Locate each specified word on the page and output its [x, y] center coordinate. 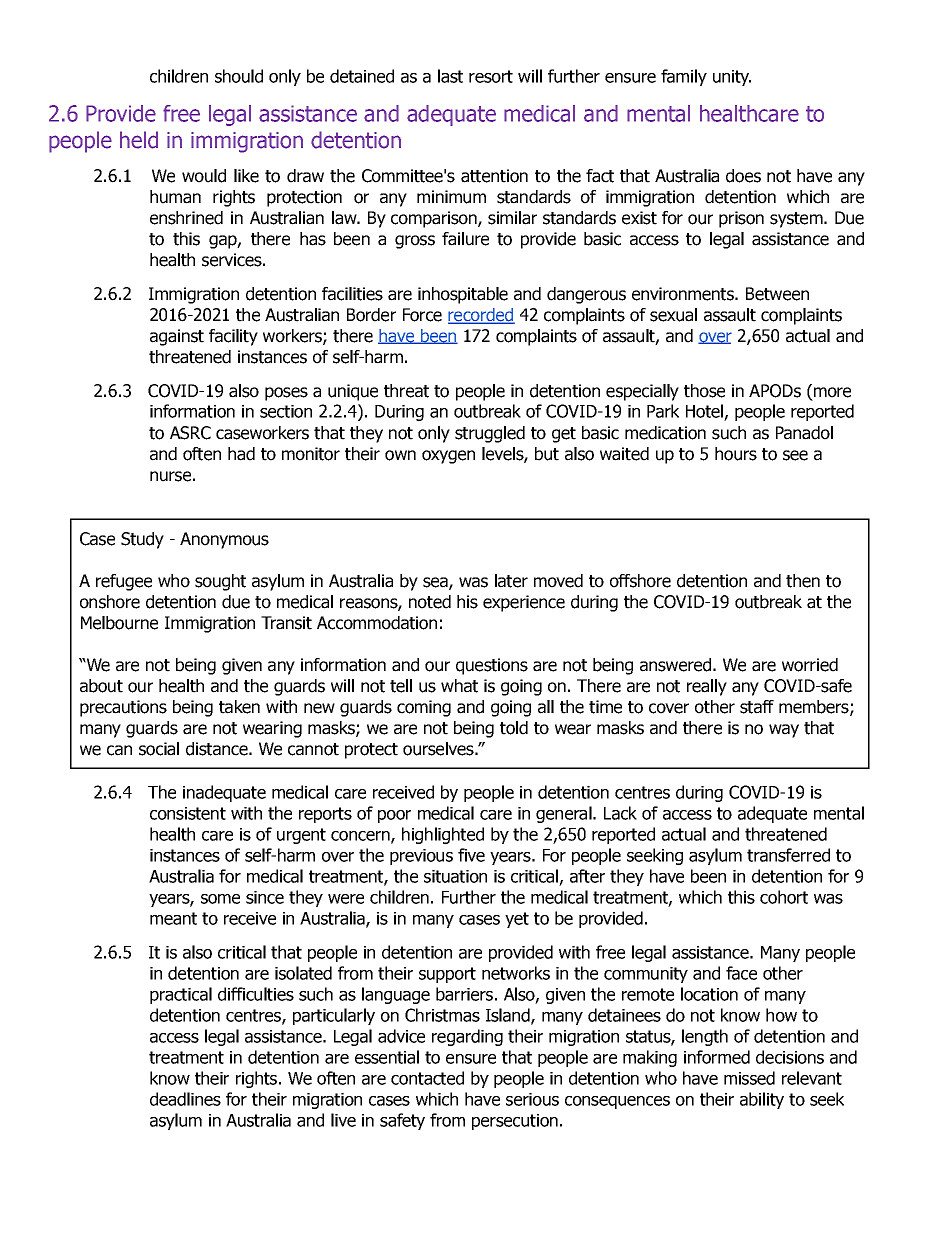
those [704, 391]
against [177, 337]
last [450, 76]
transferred [788, 855]
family [684, 77]
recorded [481, 316]
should [239, 76]
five [471, 855]
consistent [188, 813]
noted [430, 602]
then [803, 581]
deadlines [185, 1099]
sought [220, 582]
